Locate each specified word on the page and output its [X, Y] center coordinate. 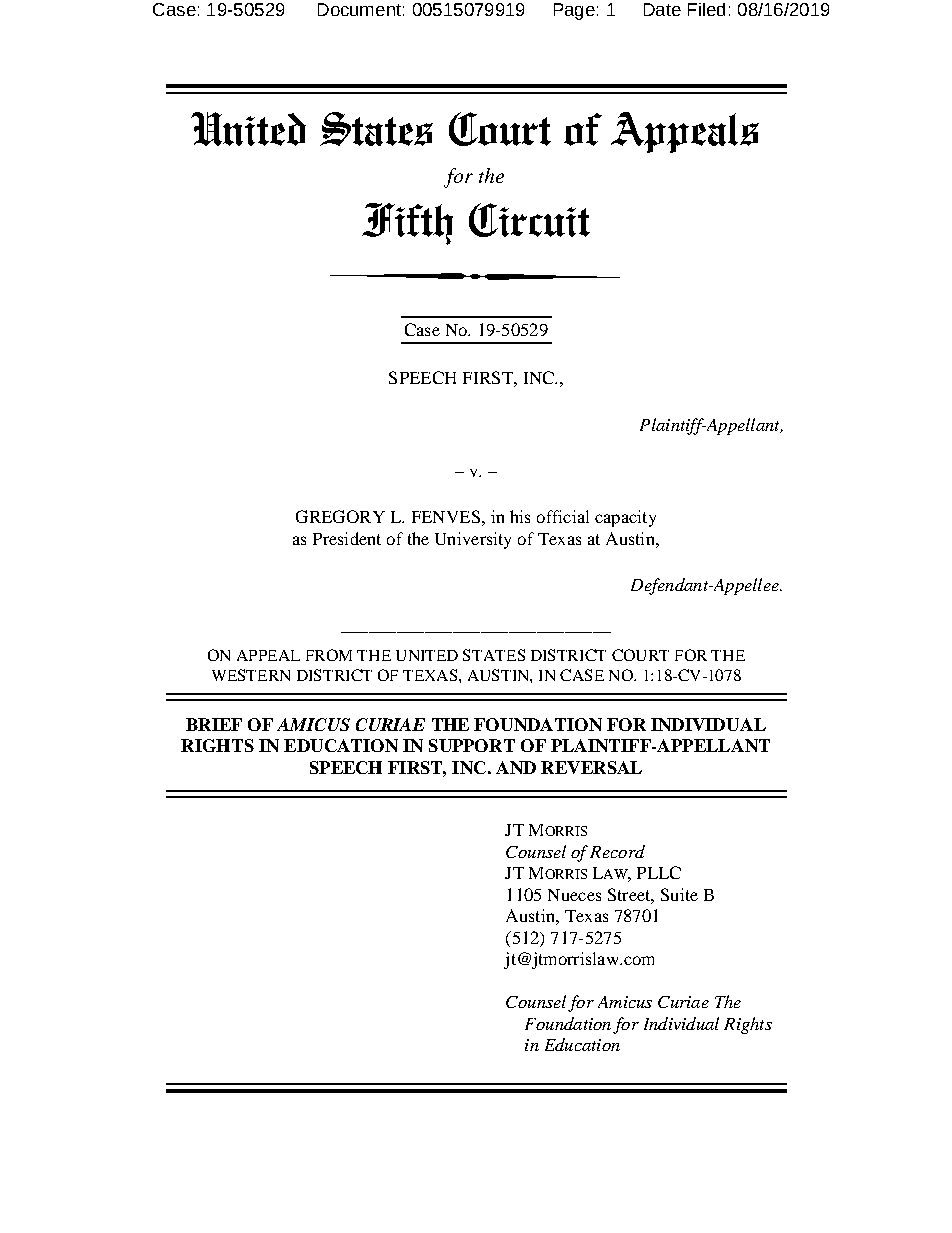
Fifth [407, 224]
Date [662, 9]
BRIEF [214, 724]
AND [516, 767]
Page [574, 11]
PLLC [659, 872]
